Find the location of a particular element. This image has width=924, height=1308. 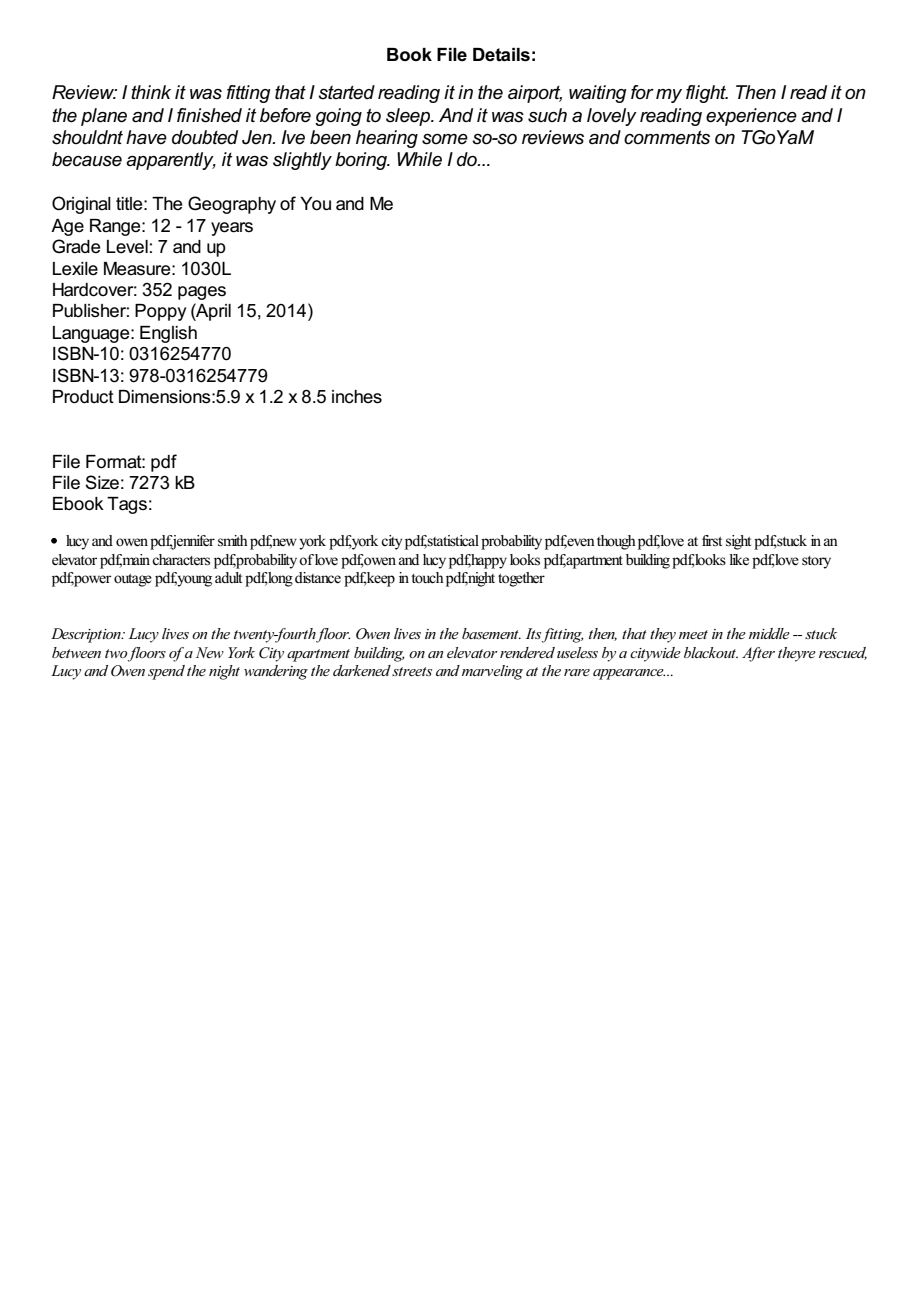

think is located at coordinates (151, 92).
